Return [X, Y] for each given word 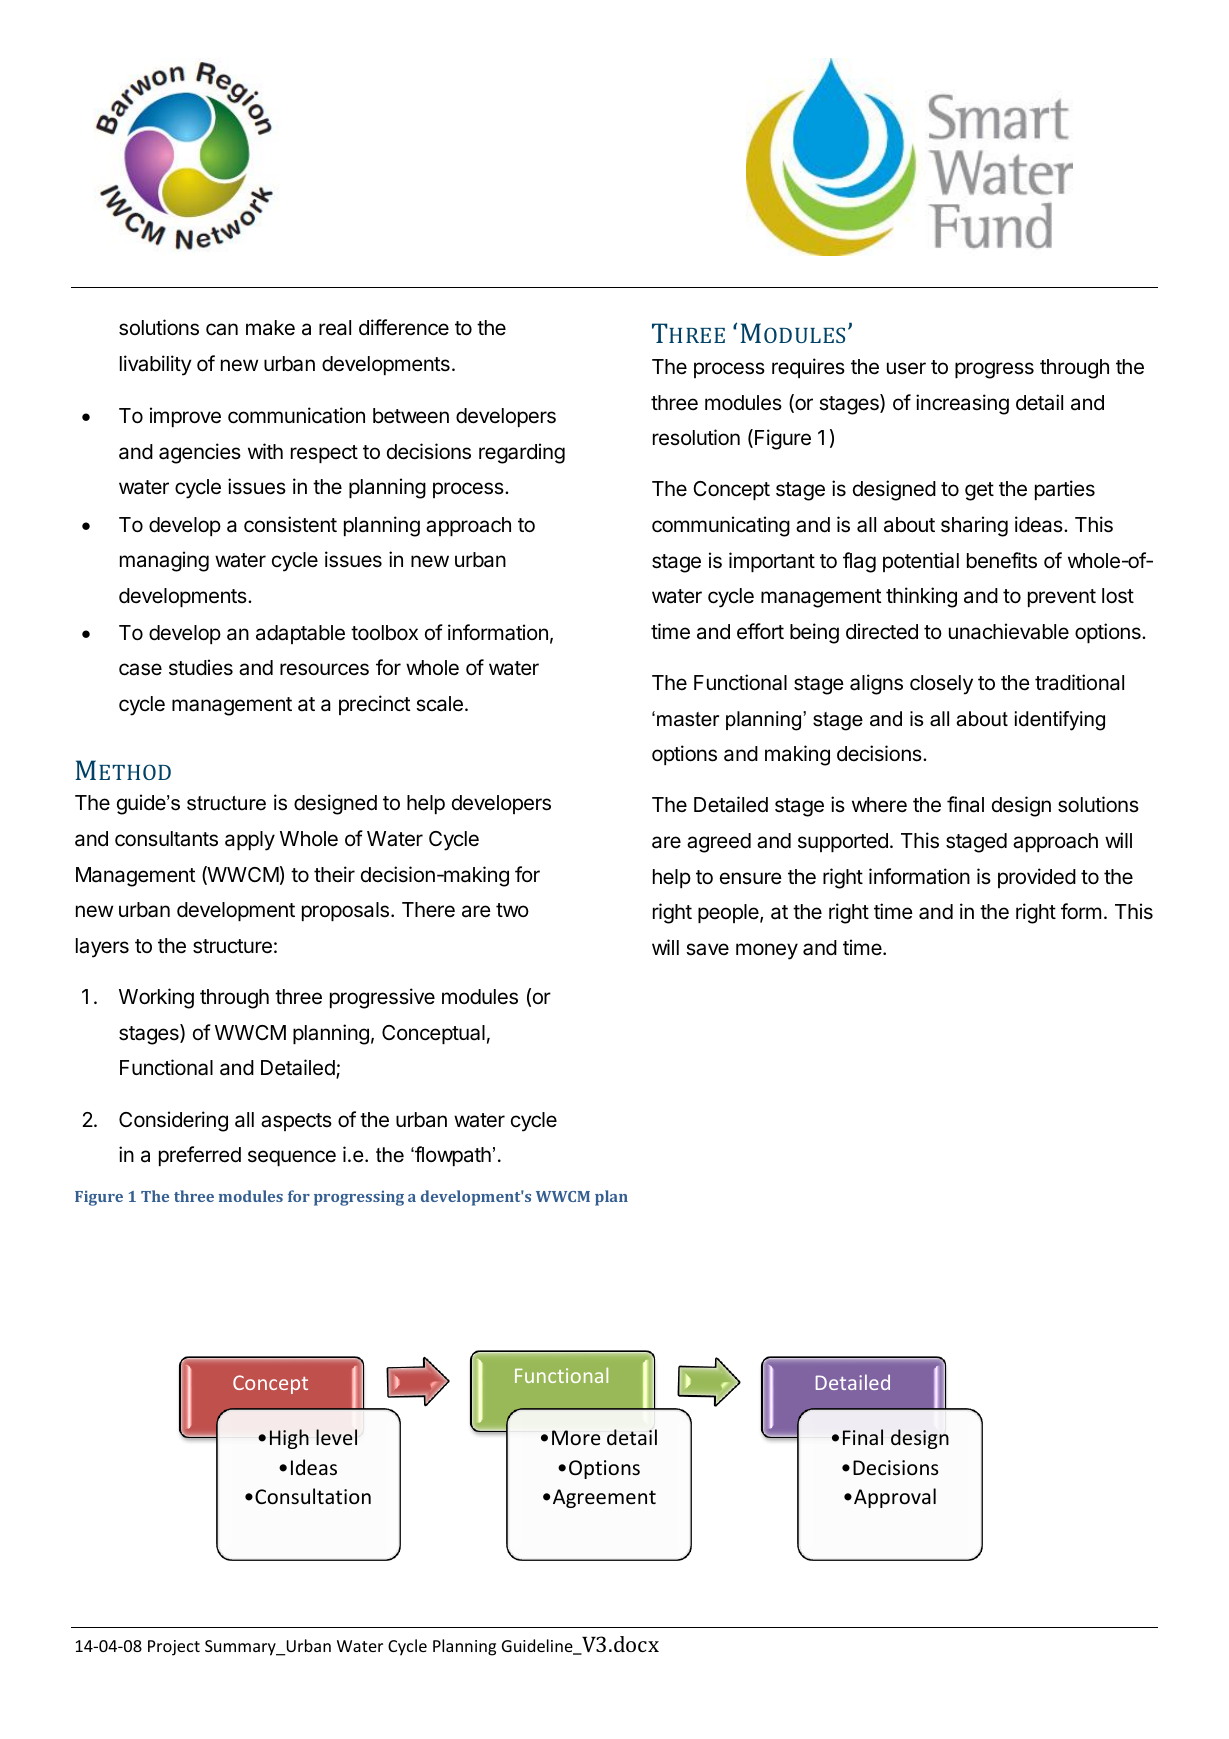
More [576, 1437]
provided [1037, 878]
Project [174, 1648]
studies [201, 667]
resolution [696, 437]
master [688, 719]
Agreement [604, 1498]
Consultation [313, 1496]
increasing [962, 404]
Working [156, 998]
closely [941, 685]
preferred [200, 1156]
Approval [895, 1498]
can [222, 329]
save [707, 949]
